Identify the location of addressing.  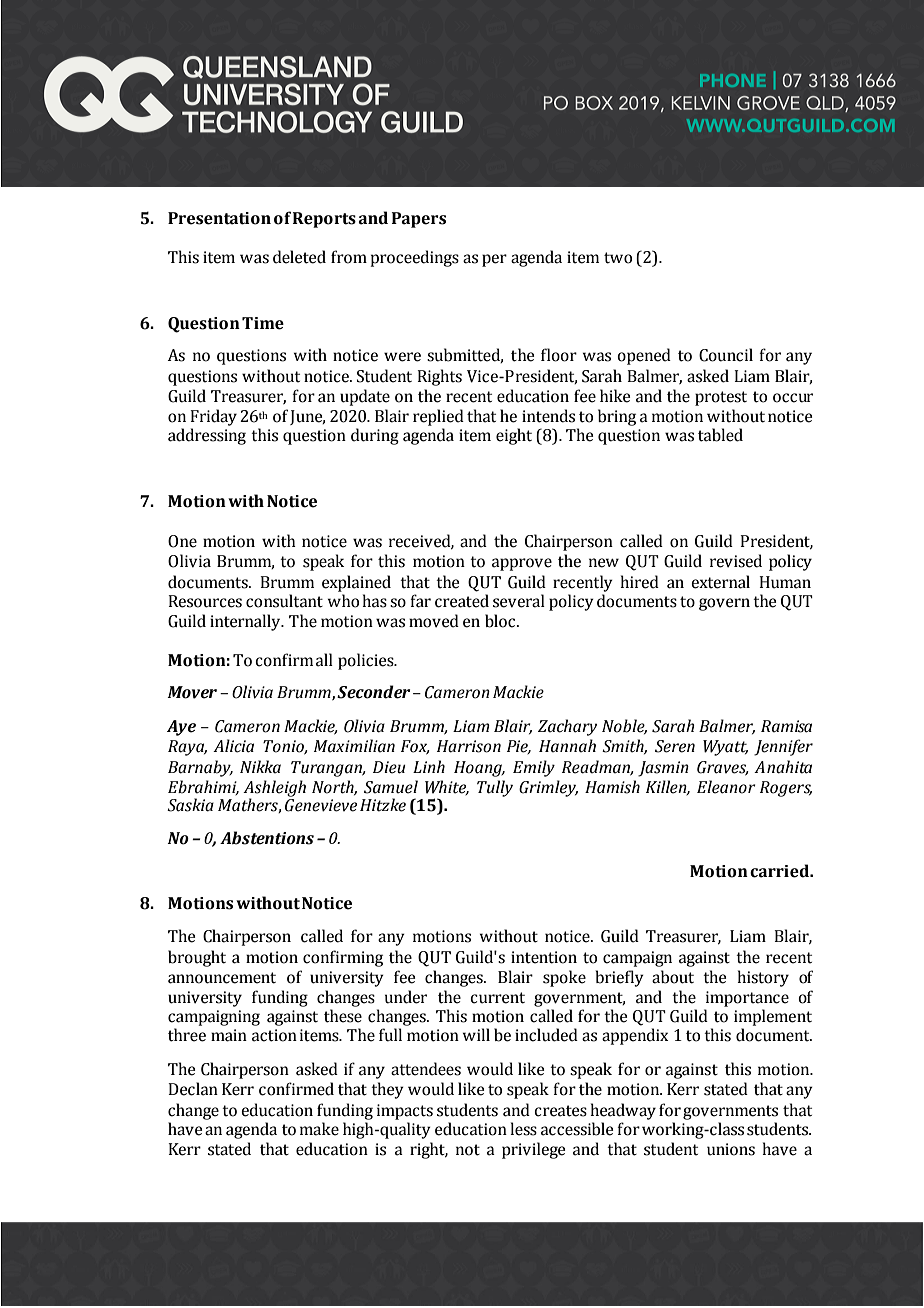
(207, 436).
